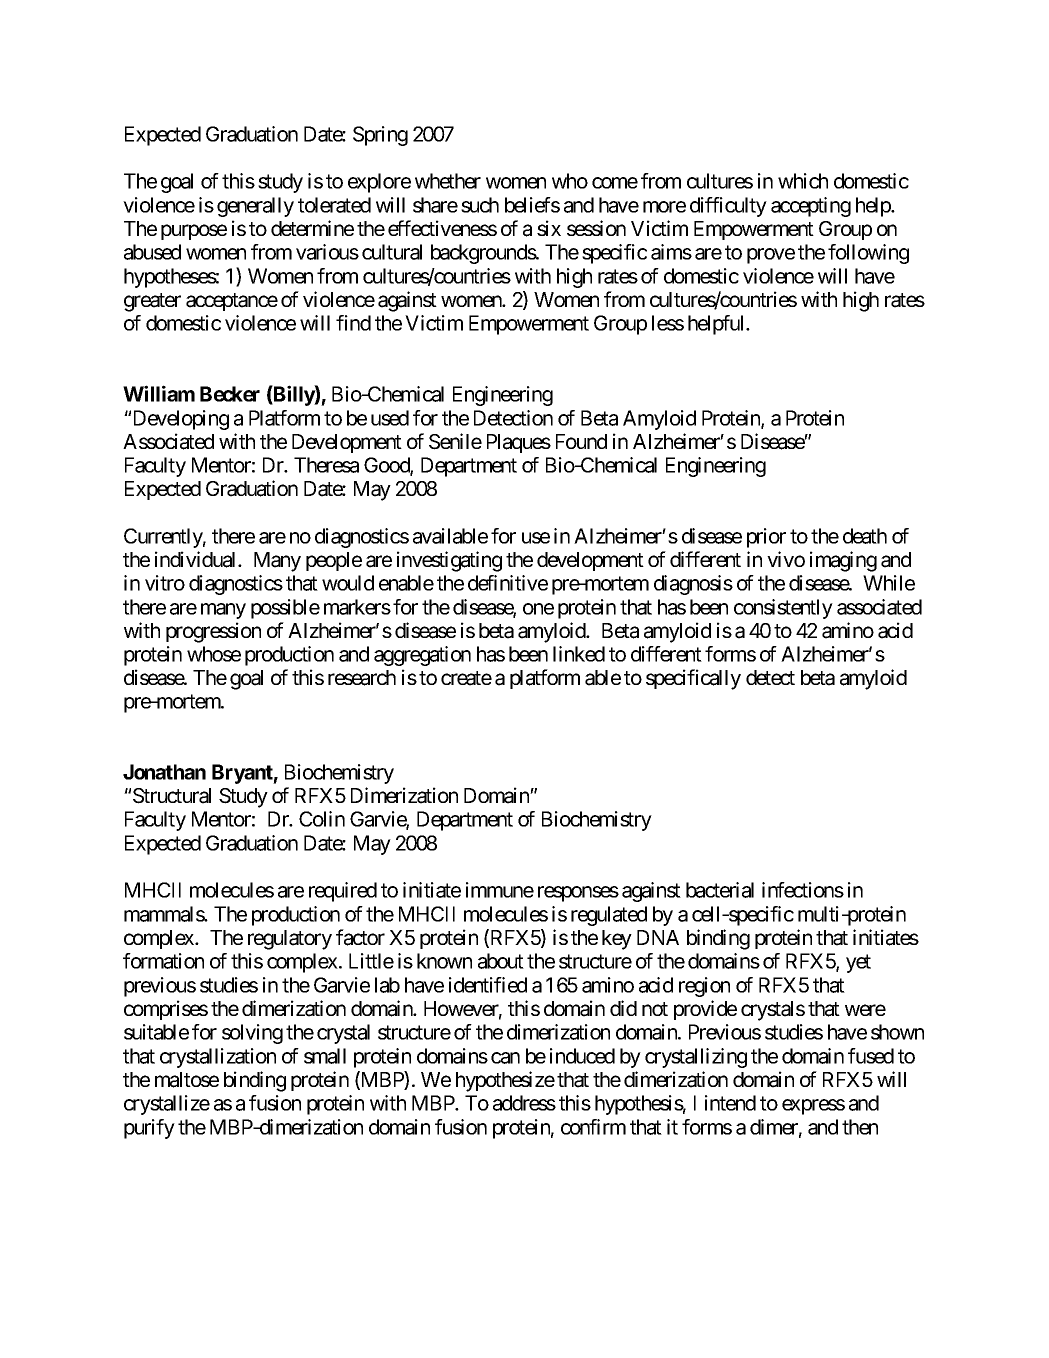  I want to click on Found, so click(581, 441).
